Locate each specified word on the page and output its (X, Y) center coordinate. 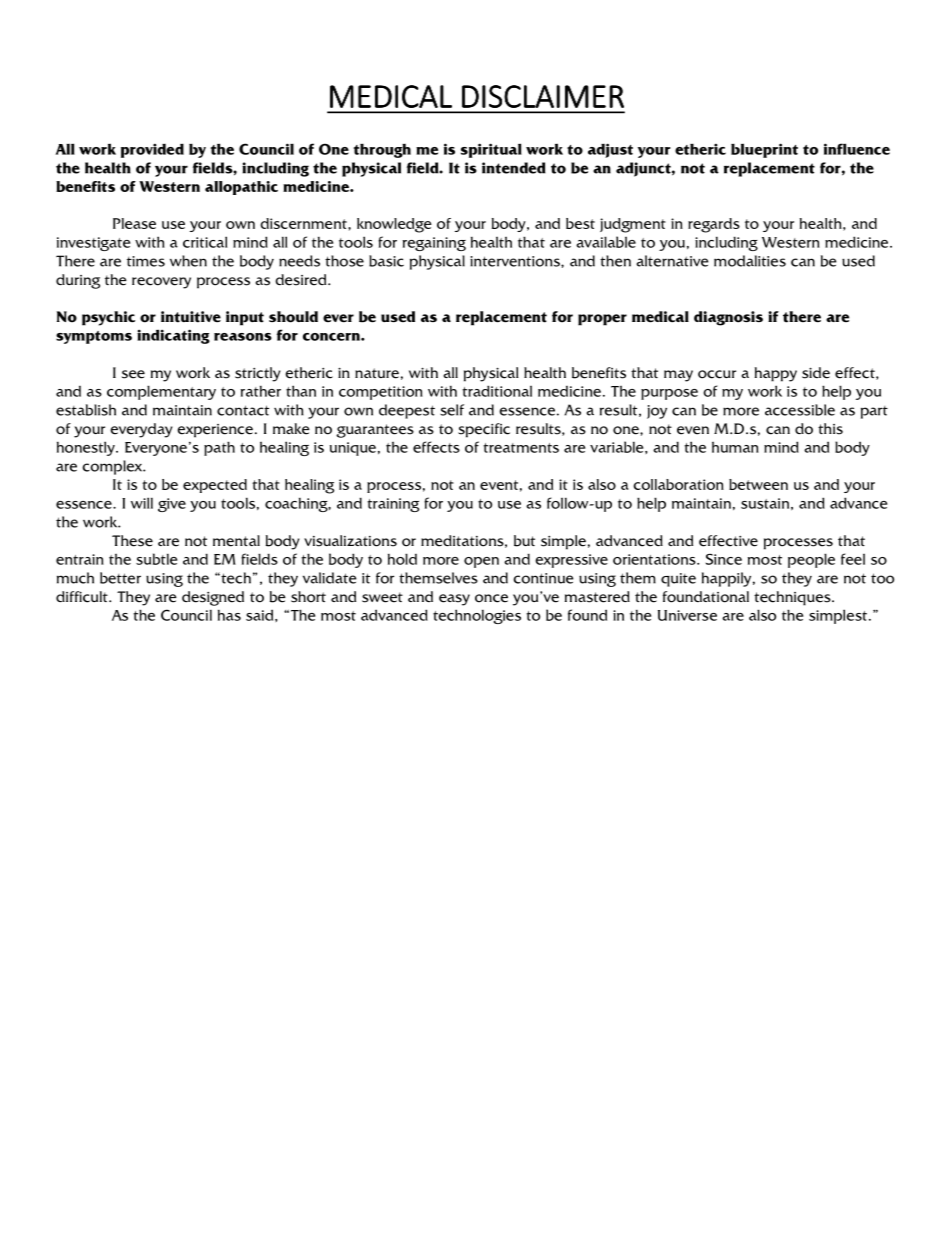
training (393, 505)
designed (213, 598)
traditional (497, 391)
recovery (161, 283)
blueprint (764, 150)
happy (776, 374)
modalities (750, 261)
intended (514, 168)
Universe (687, 615)
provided (152, 150)
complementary (161, 392)
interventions (516, 261)
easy (454, 600)
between (758, 484)
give (172, 505)
